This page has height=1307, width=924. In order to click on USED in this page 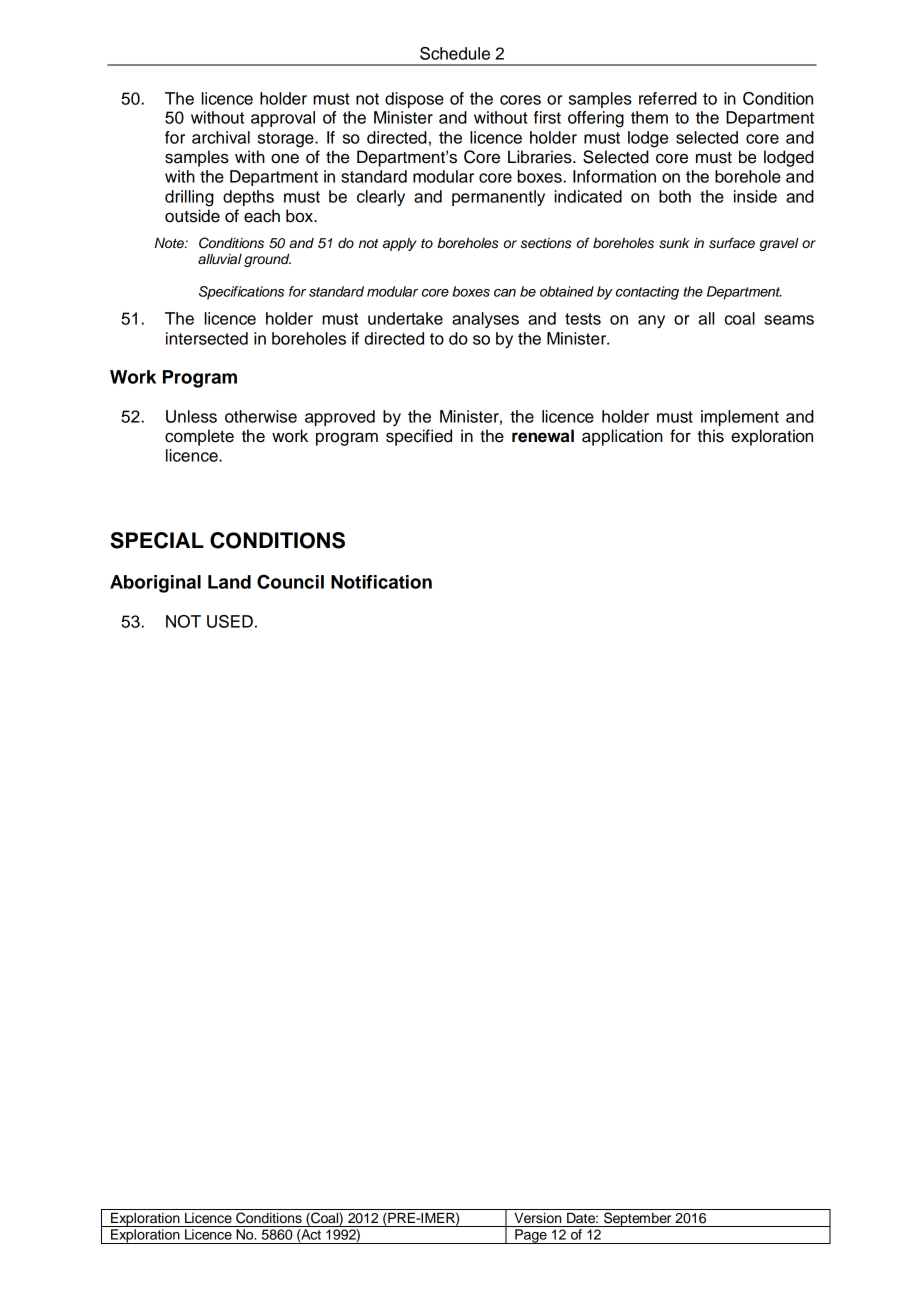, I will do `click(230, 621)`.
